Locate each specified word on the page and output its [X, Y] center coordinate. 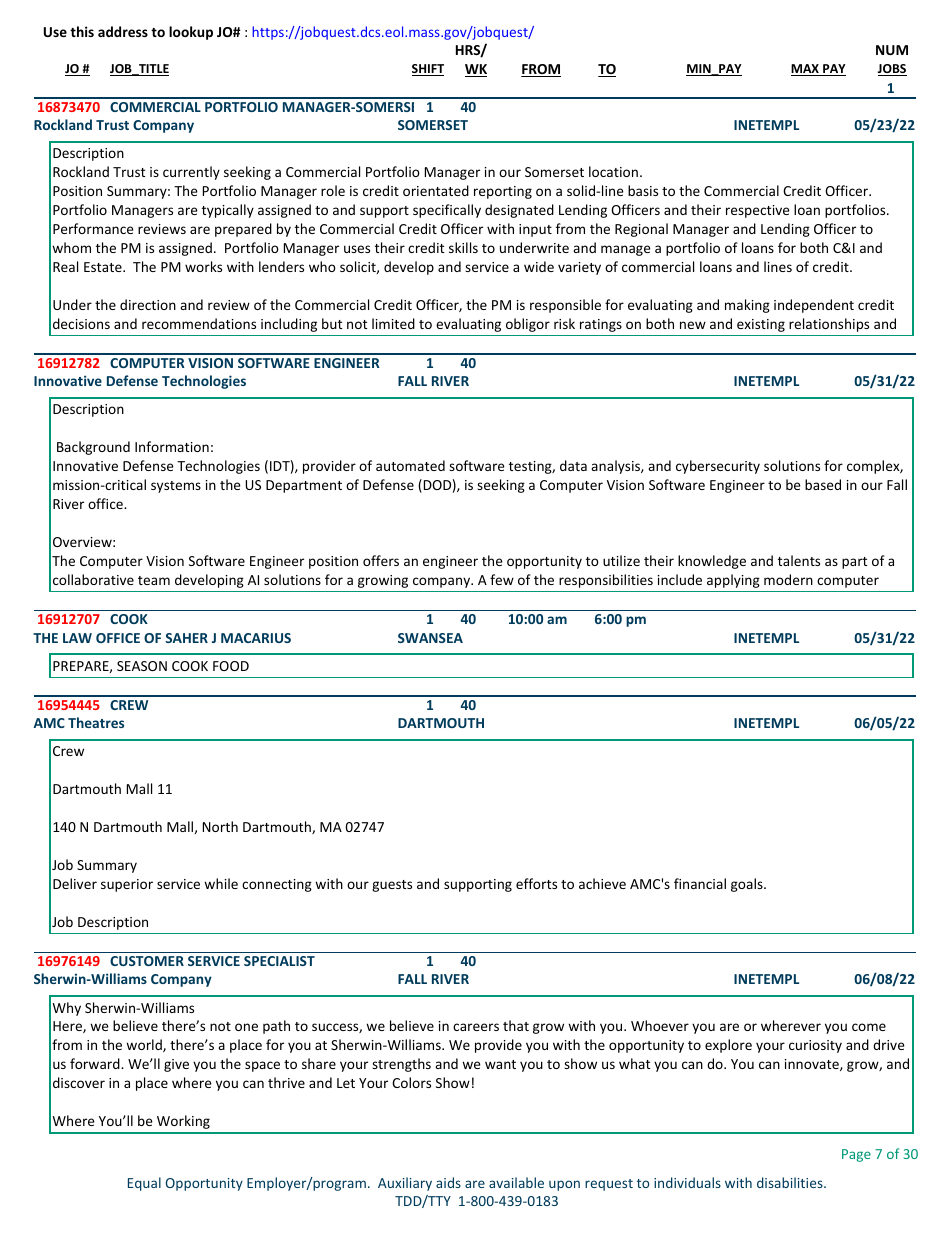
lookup [191, 33]
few [502, 579]
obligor [528, 325]
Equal [144, 1184]
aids [448, 1182]
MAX [806, 70]
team [154, 580]
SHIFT [428, 70]
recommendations [199, 323]
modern [788, 579]
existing [761, 325]
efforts [536, 883]
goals [748, 885]
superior [127, 885]
